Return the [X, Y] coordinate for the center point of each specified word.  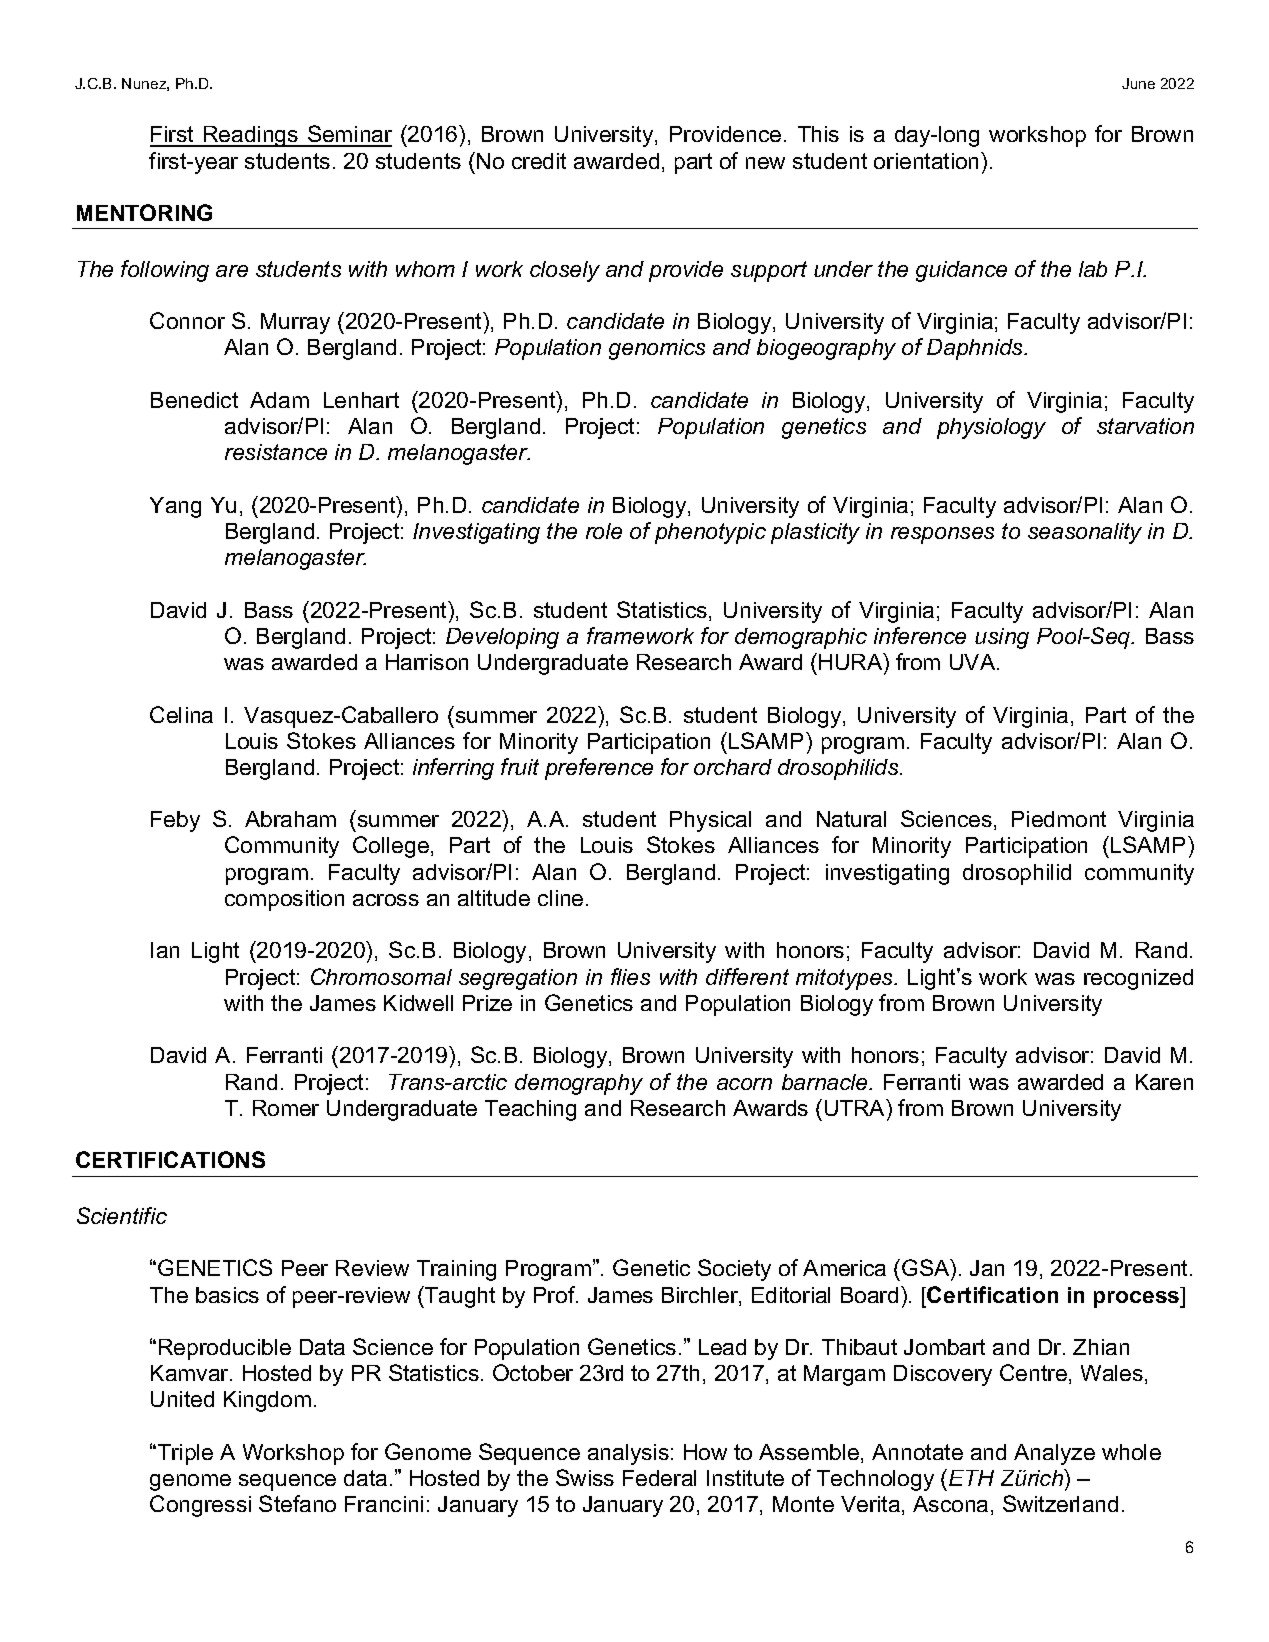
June [1138, 83]
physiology [991, 428]
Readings [251, 136]
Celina [181, 714]
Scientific [122, 1215]
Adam [279, 400]
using [1002, 638]
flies [630, 976]
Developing [502, 638]
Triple [184, 1454]
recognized [1138, 979]
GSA [927, 1269]
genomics [657, 349]
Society [734, 1270]
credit [539, 161]
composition [284, 900]
